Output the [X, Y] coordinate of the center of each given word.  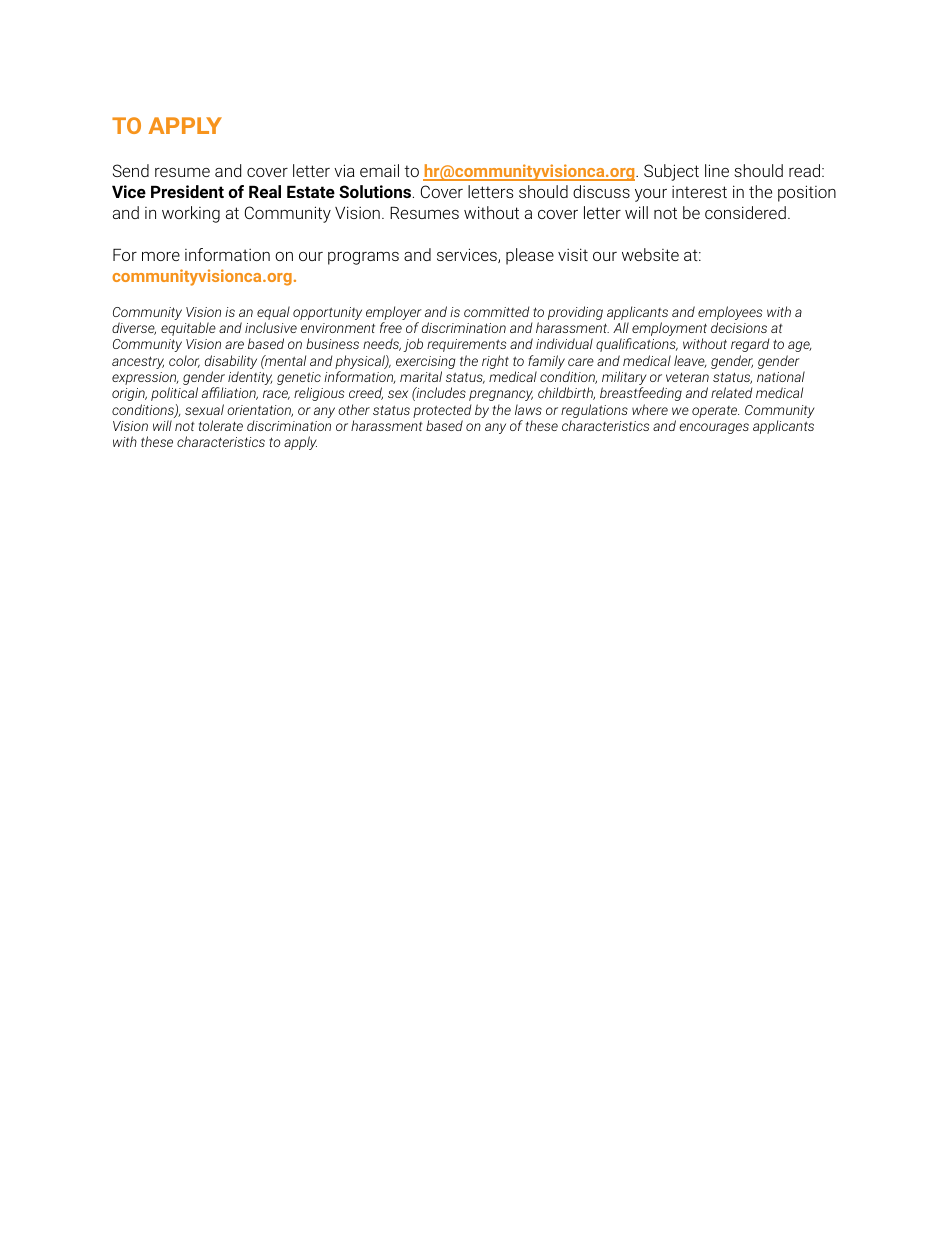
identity [250, 378]
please [530, 256]
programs [363, 258]
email [379, 170]
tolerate [221, 425]
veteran [687, 377]
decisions [739, 327]
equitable [188, 329]
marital [421, 376]
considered [745, 212]
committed [496, 311]
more [161, 256]
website [650, 254]
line [717, 170]
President [187, 191]
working [191, 214]
